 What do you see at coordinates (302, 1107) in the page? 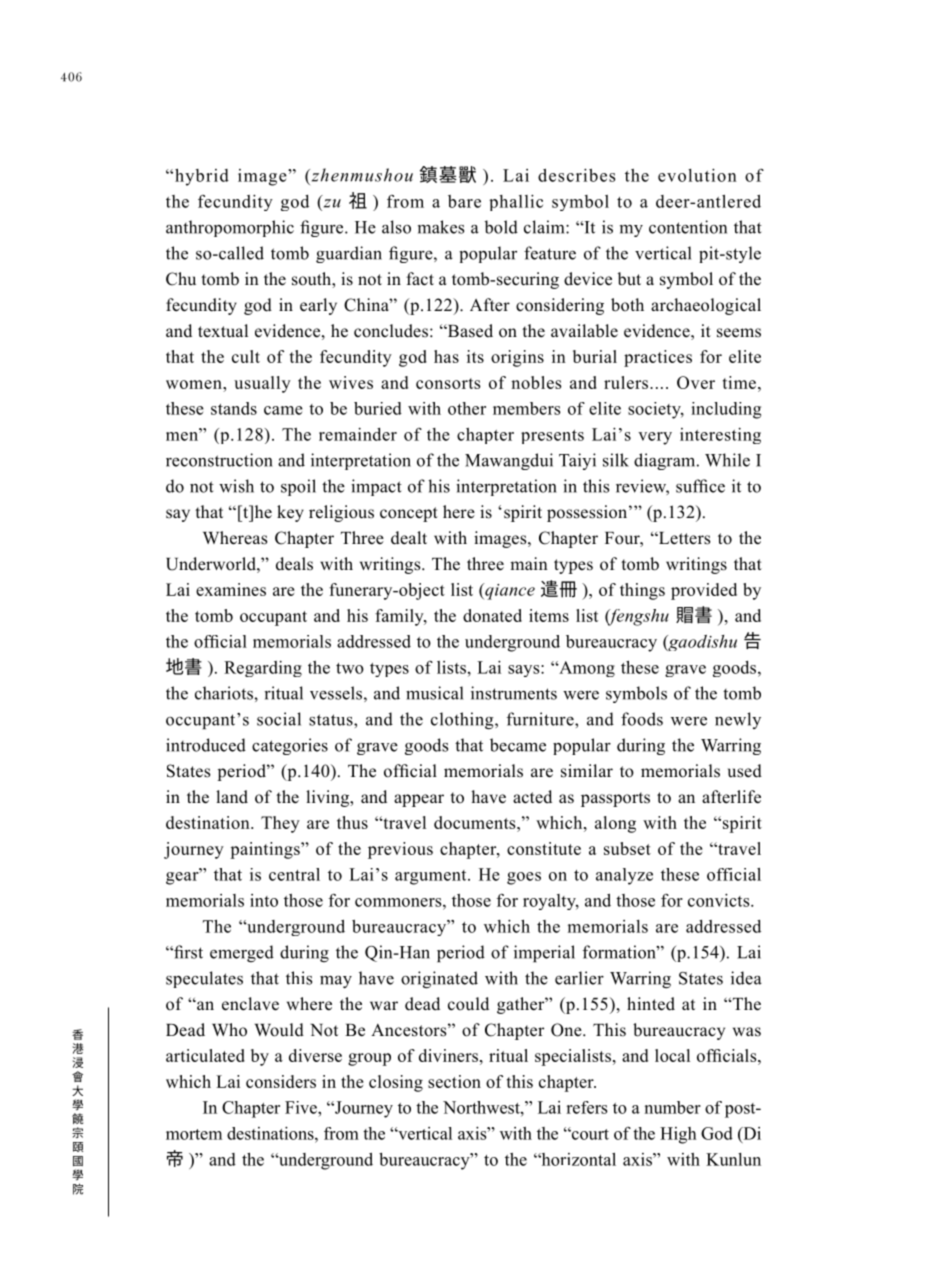
I see `Five` at bounding box center [302, 1107].
